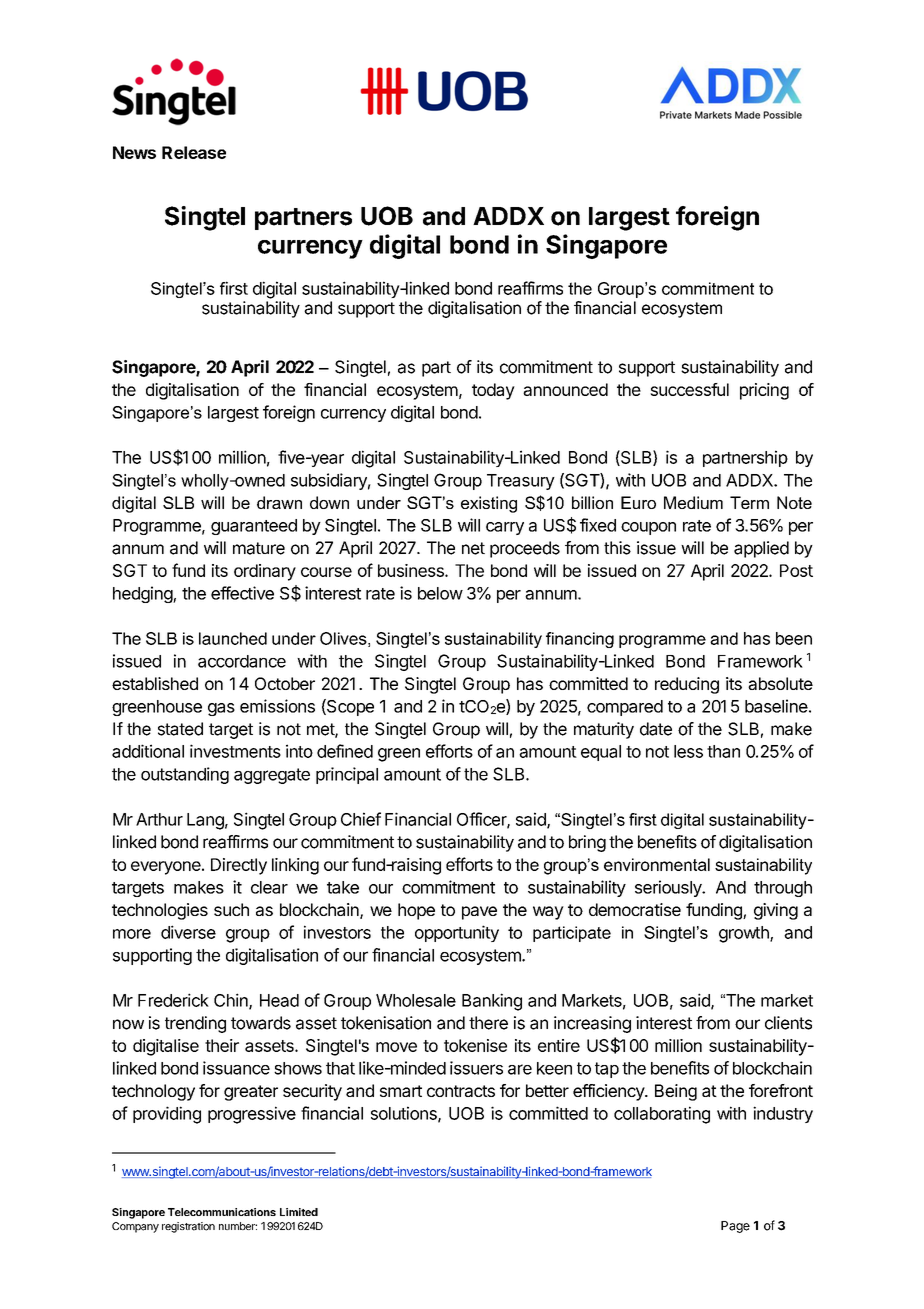 The height and width of the image is (1309, 924). I want to click on pave, so click(479, 913).
